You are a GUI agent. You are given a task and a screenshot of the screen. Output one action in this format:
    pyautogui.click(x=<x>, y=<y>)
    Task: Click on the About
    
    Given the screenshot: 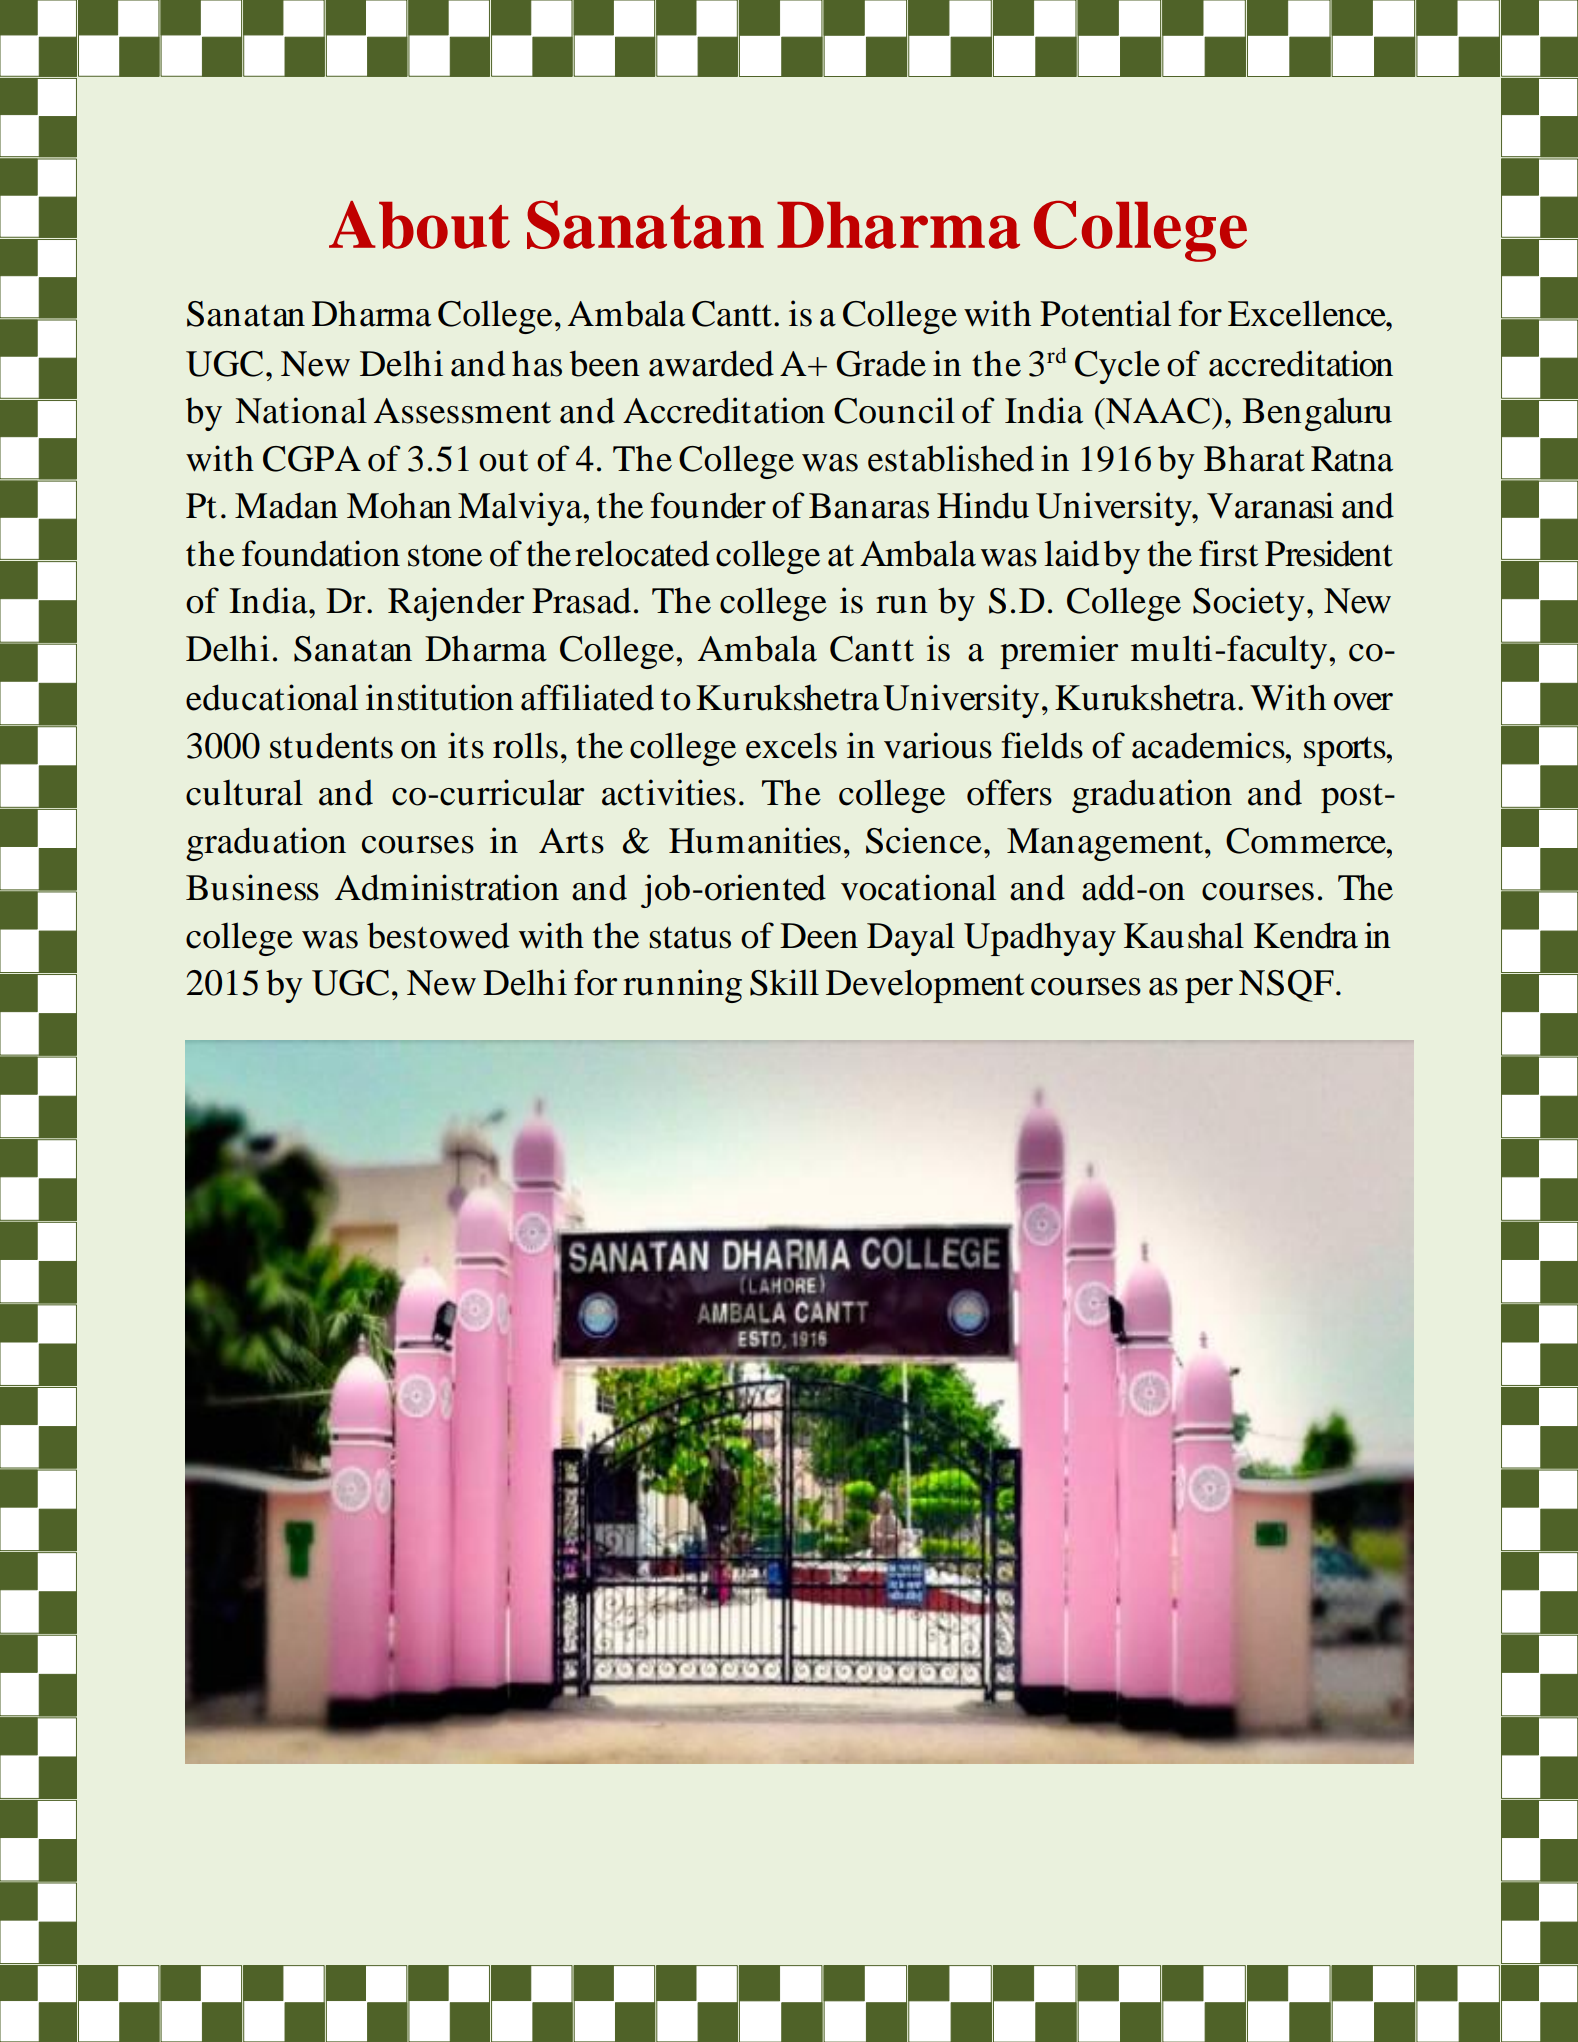 What is the action you would take?
    pyautogui.click(x=419, y=225)
